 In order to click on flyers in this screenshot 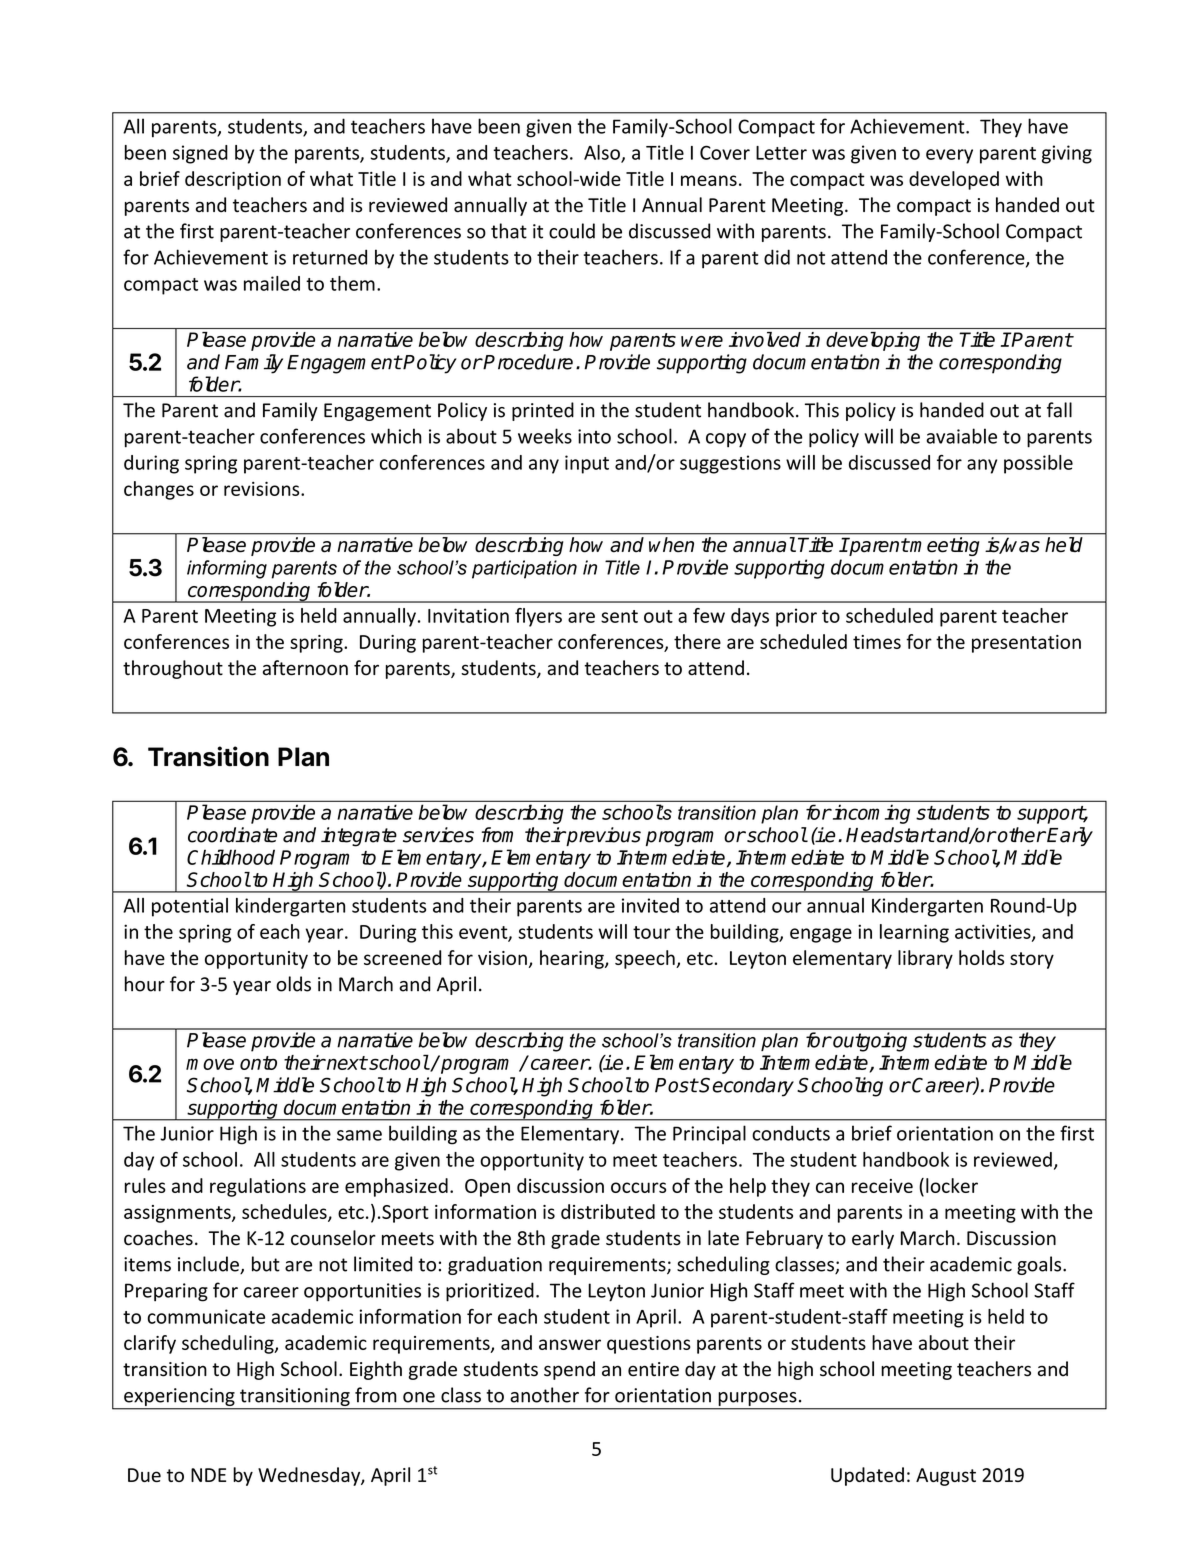, I will do `click(538, 617)`.
